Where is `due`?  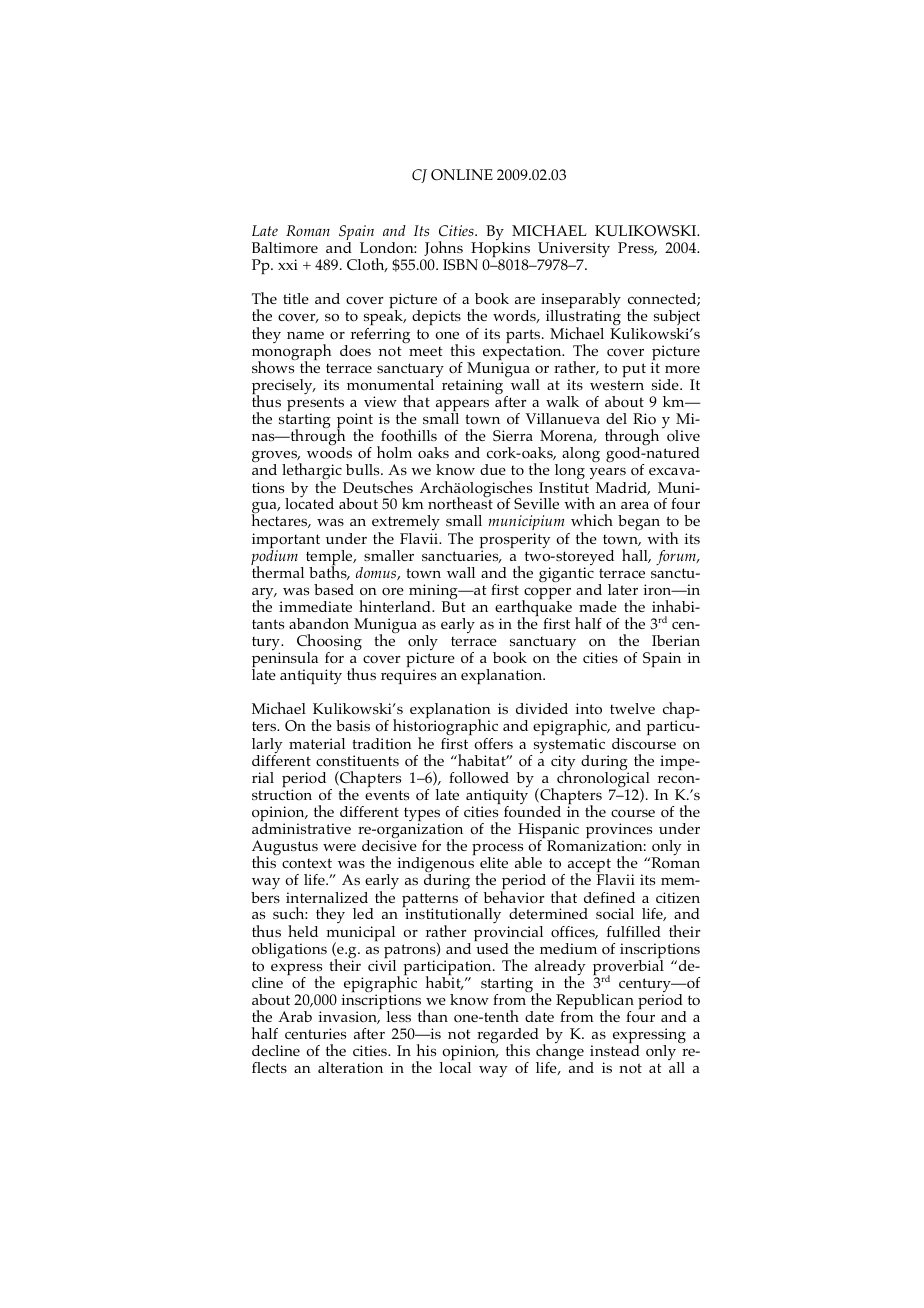 due is located at coordinates (493, 469).
